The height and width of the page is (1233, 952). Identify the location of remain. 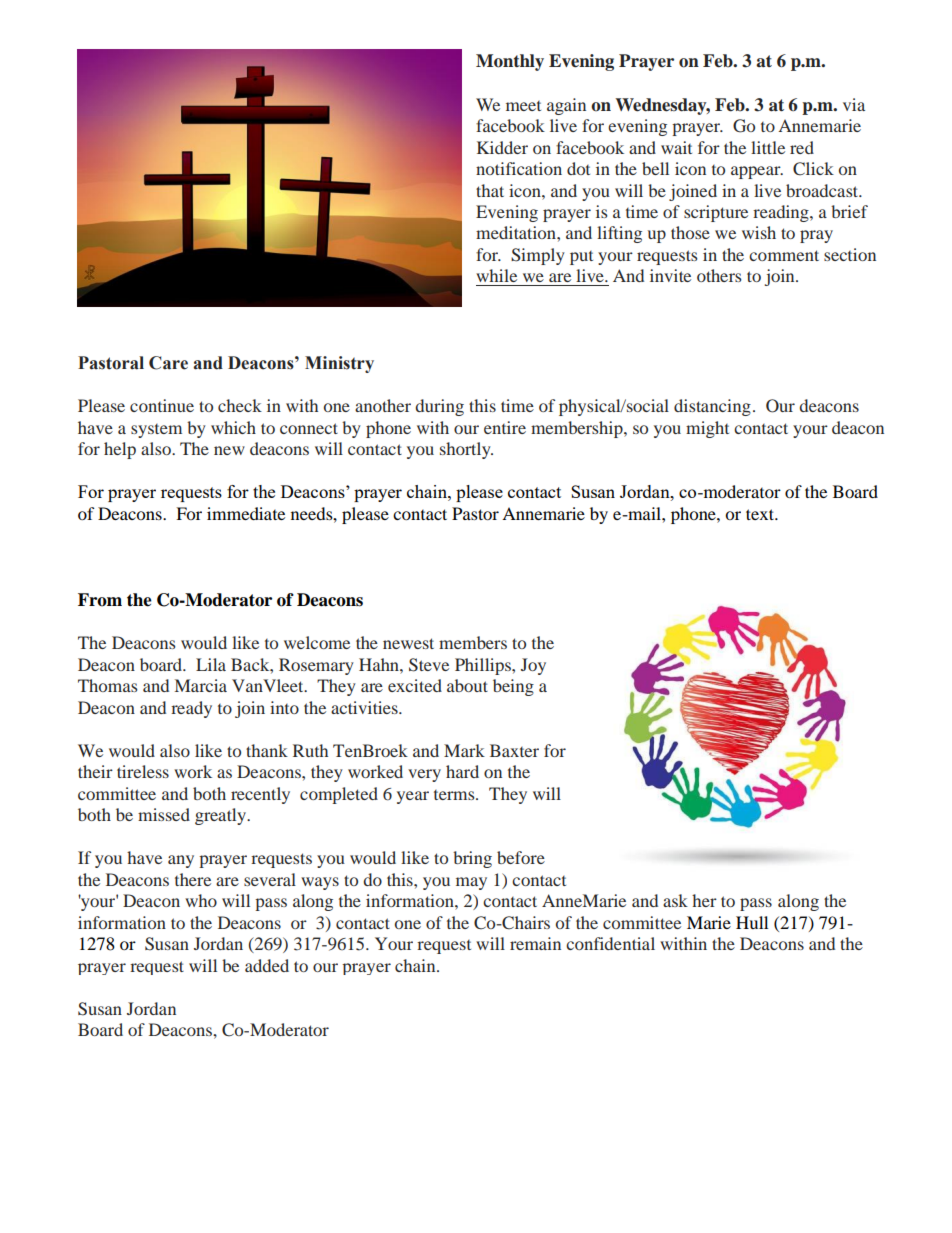
(535, 943).
